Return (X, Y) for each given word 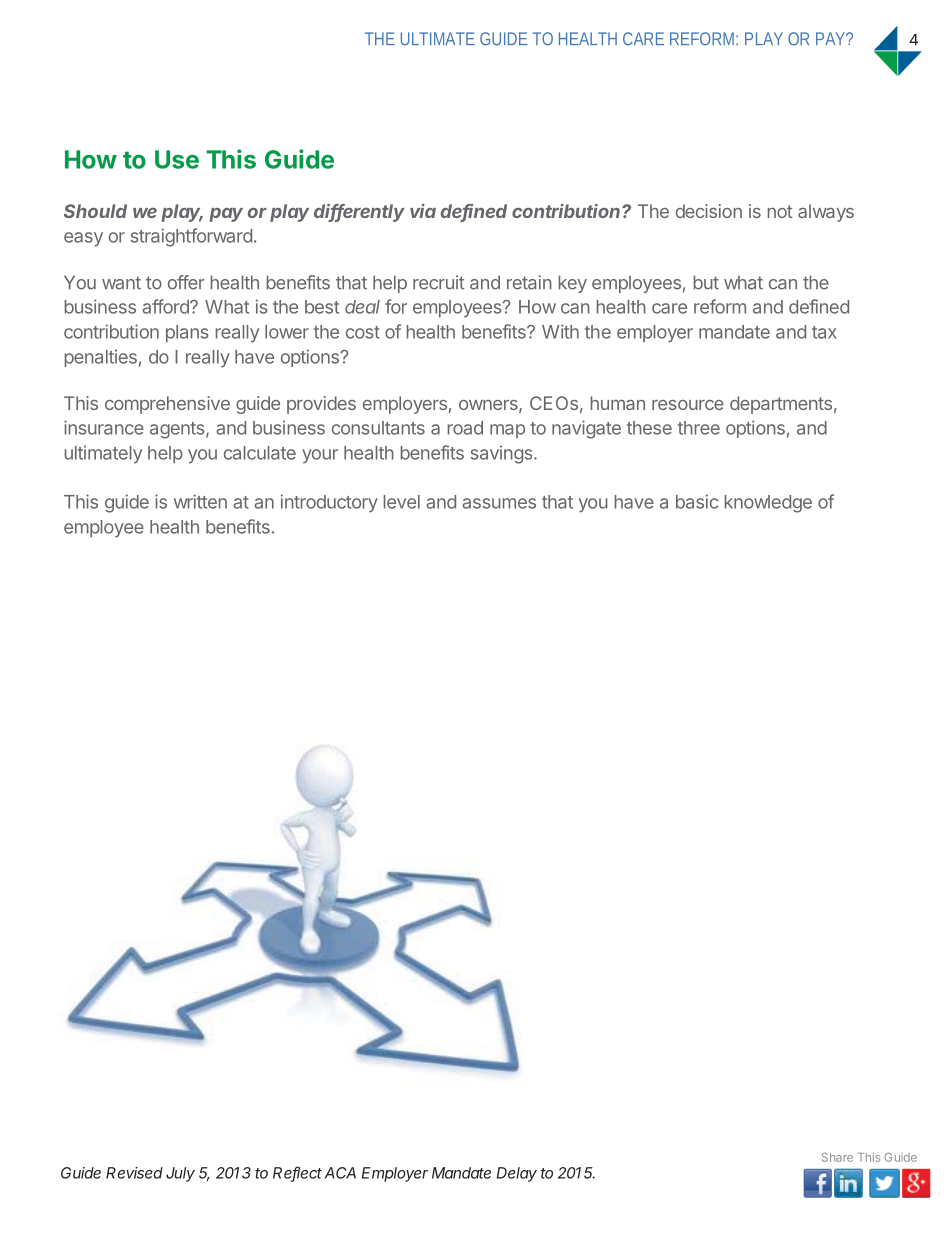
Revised (134, 1173)
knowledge (768, 504)
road (465, 428)
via (423, 211)
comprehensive (167, 405)
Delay (517, 1174)
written (200, 501)
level (402, 502)
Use (177, 159)
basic (697, 501)
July (180, 1174)
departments (781, 405)
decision (709, 211)
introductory (329, 503)
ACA (340, 1173)
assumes (499, 503)
